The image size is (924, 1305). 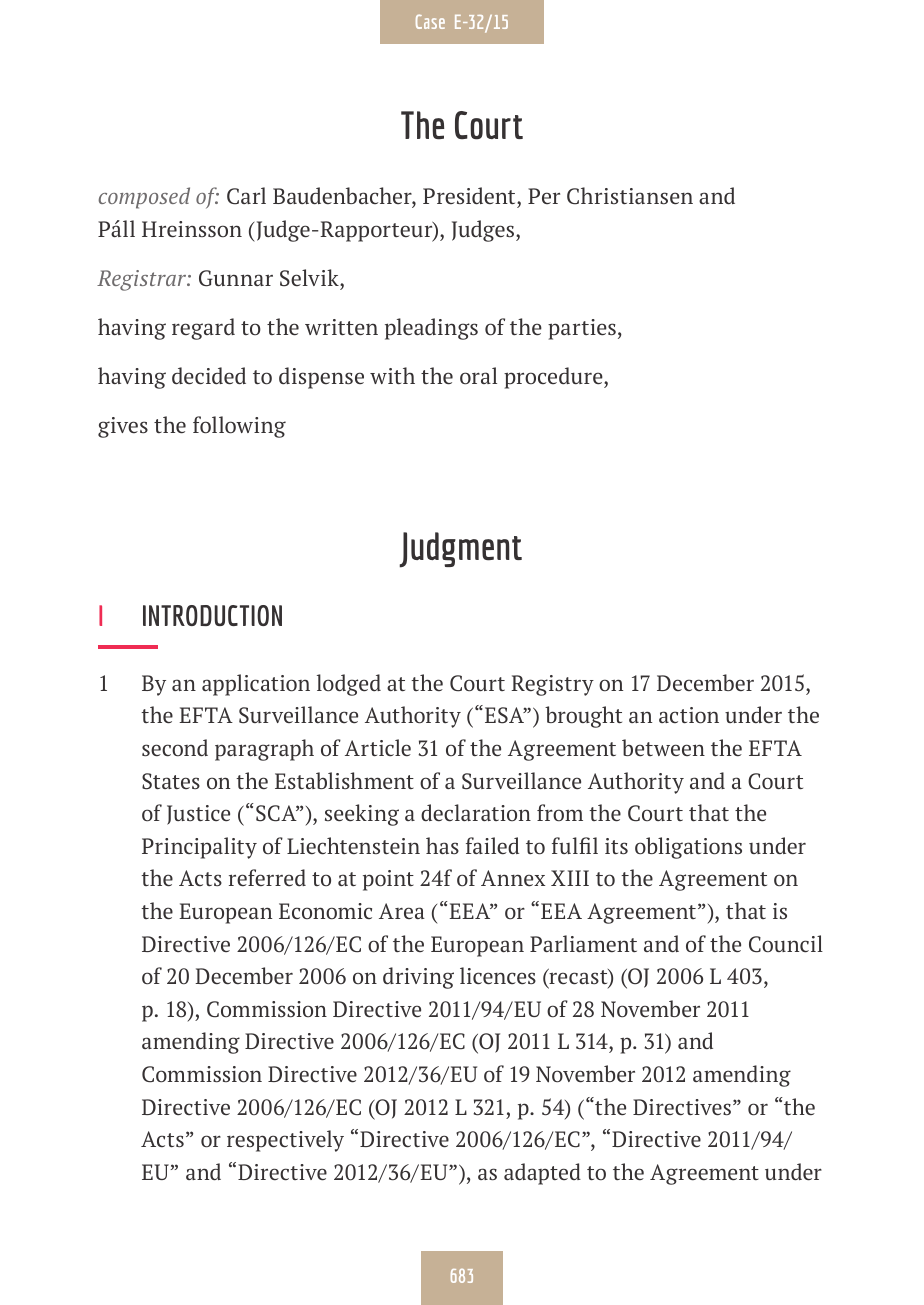 What do you see at coordinates (430, 21) in the screenshot?
I see `Case` at bounding box center [430, 21].
